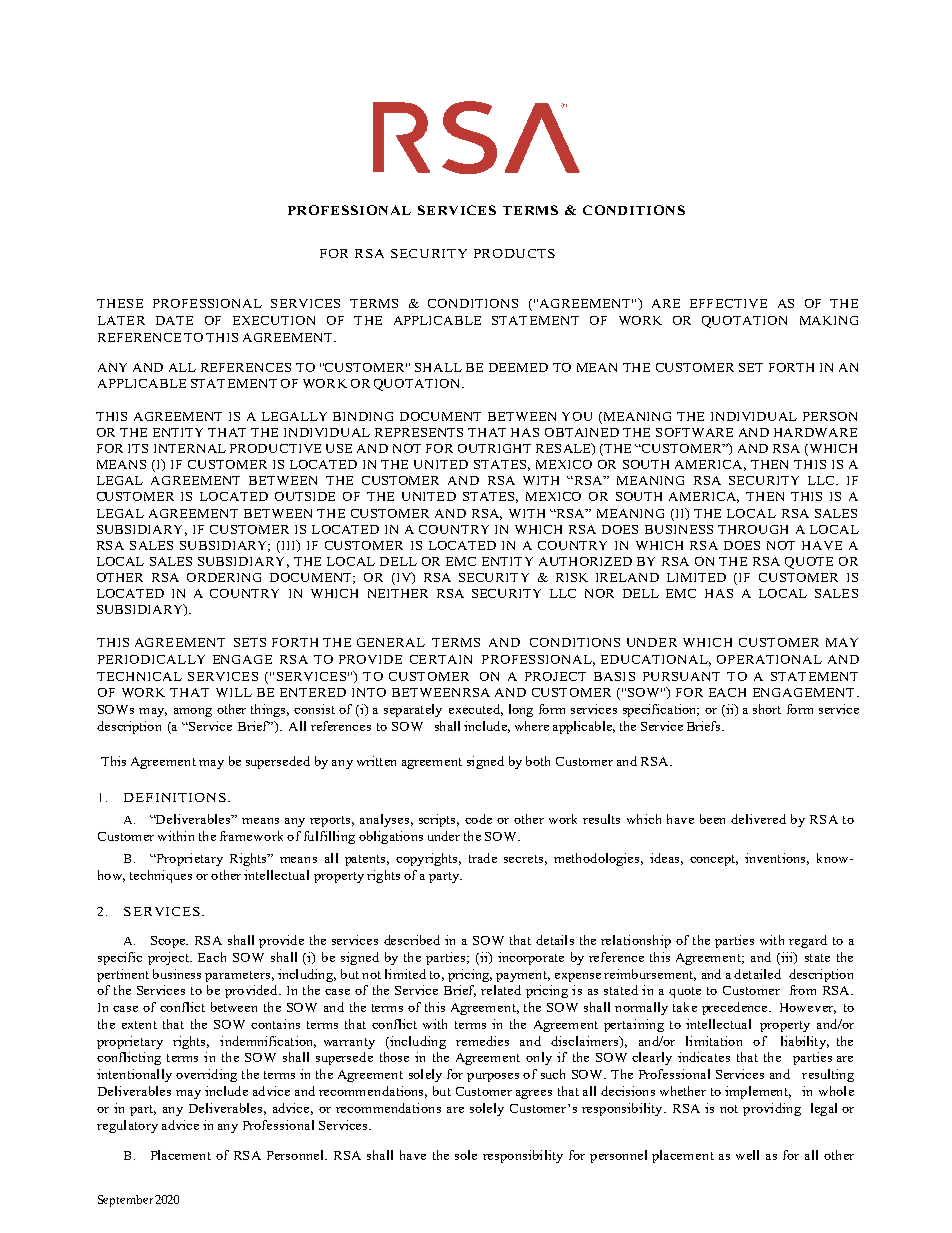 Image resolution: width=952 pixels, height=1233 pixels. What do you see at coordinates (753, 529) in the image?
I see `THROUGH` at bounding box center [753, 529].
